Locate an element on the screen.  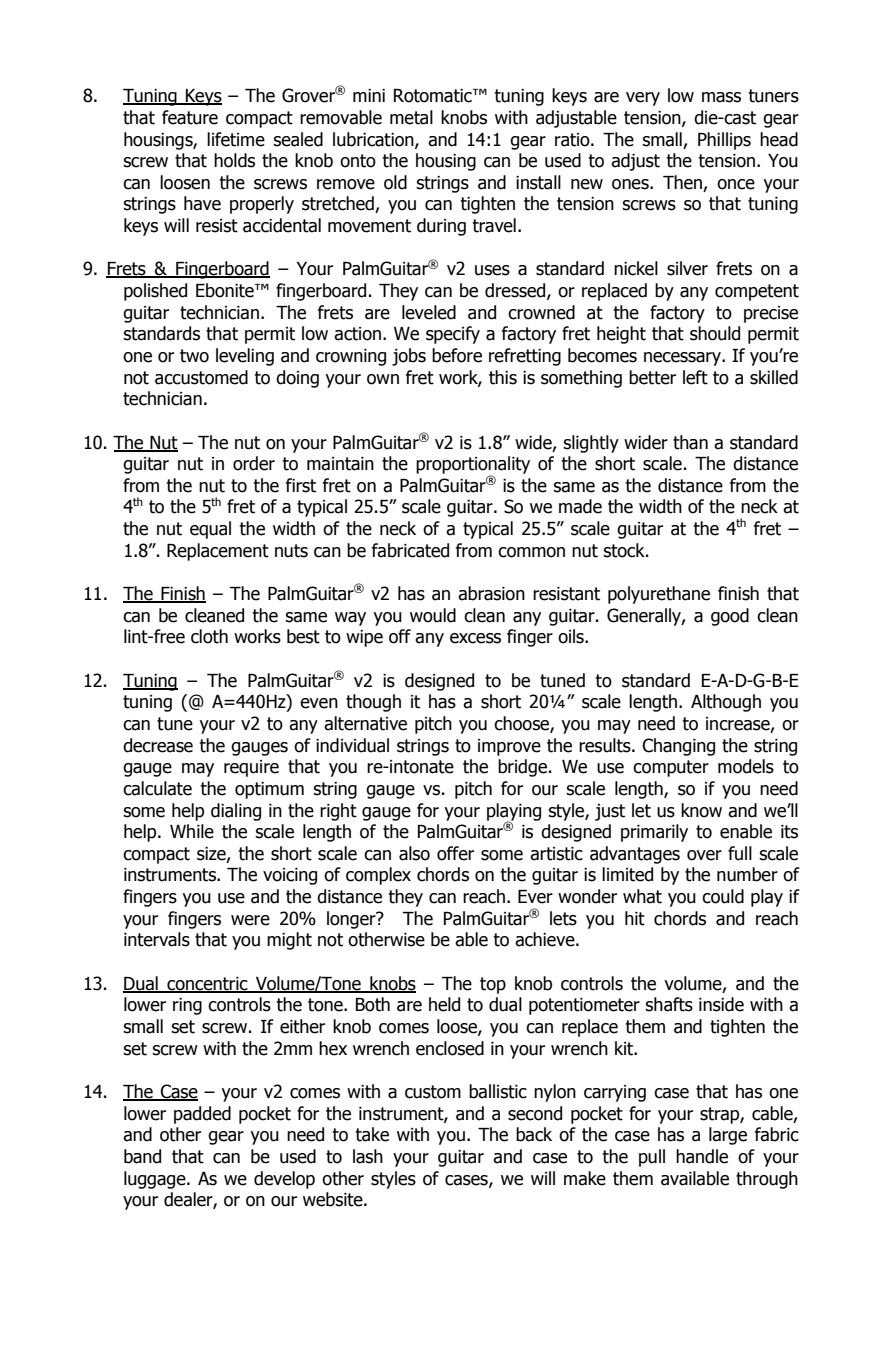
padded is located at coordinates (202, 1115).
